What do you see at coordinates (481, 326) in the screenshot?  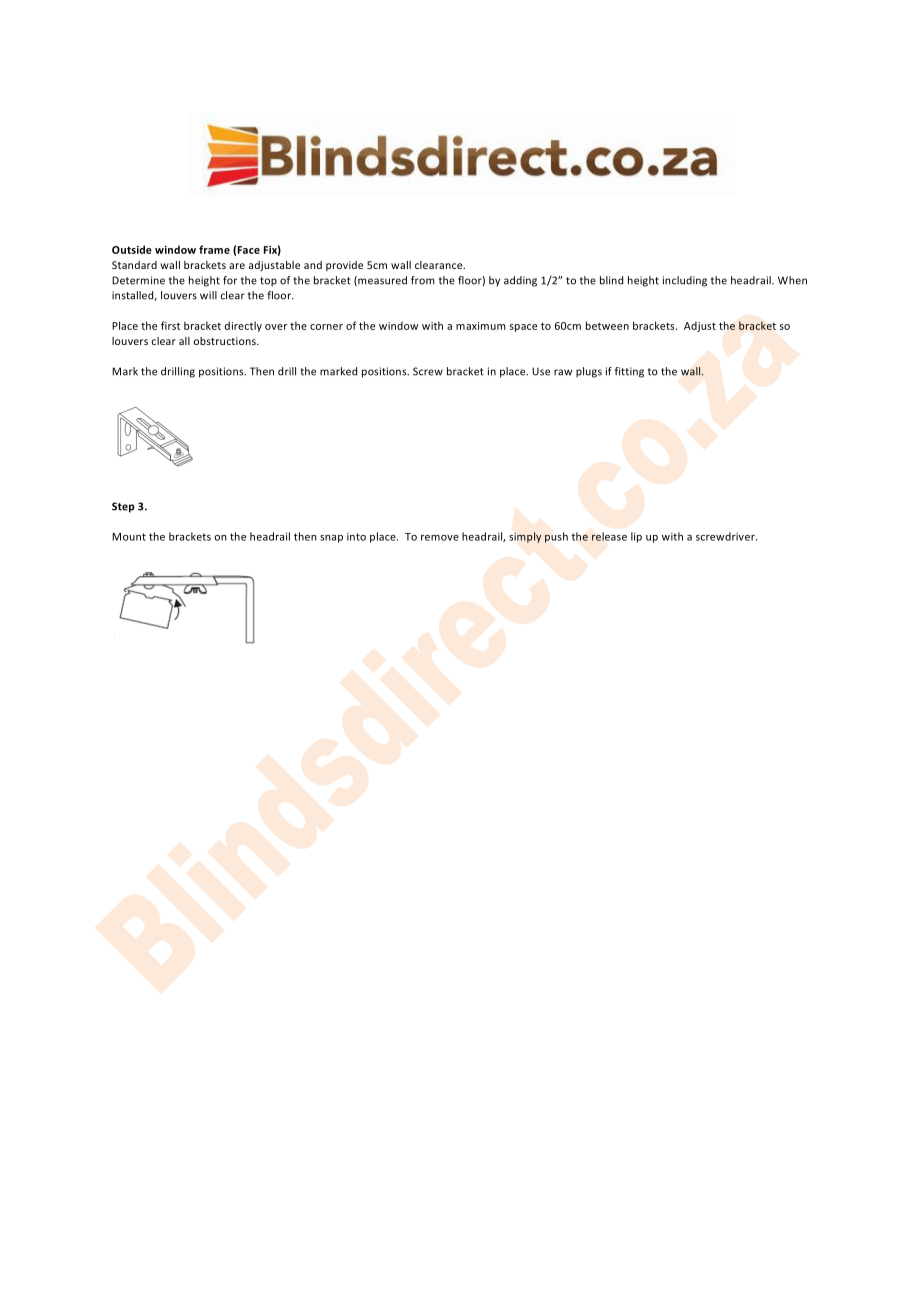 I see `maximum` at bounding box center [481, 326].
